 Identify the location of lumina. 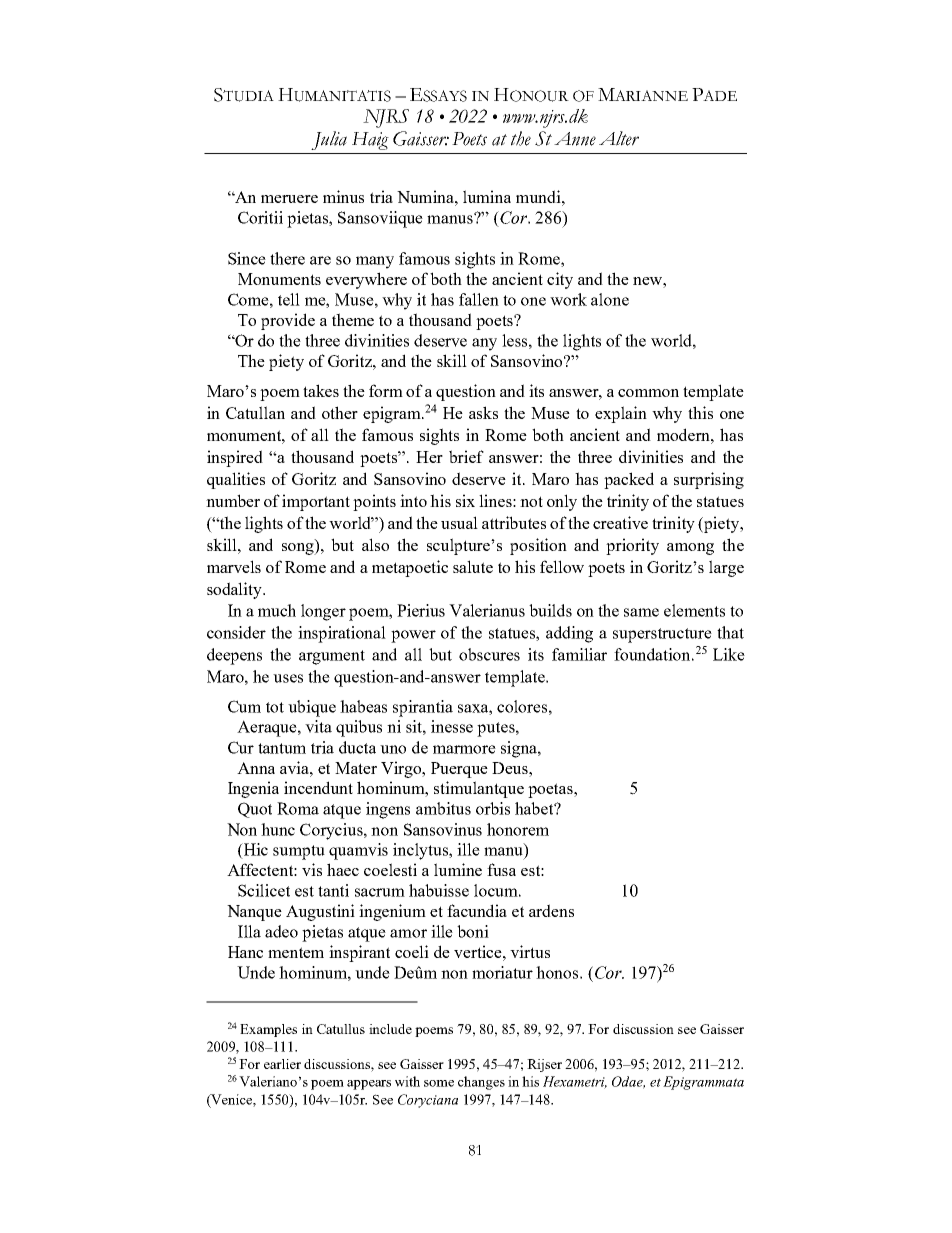
(487, 196).
